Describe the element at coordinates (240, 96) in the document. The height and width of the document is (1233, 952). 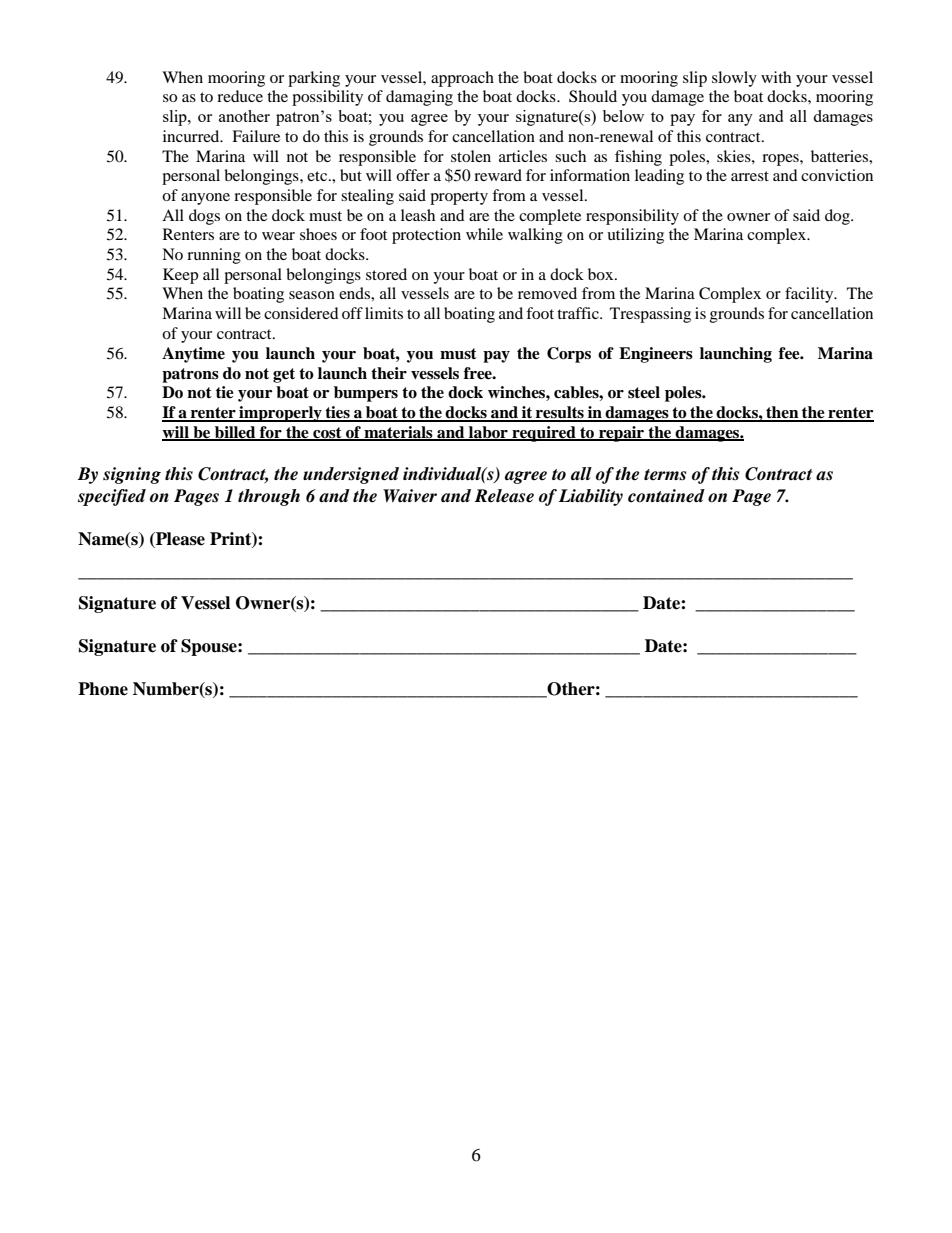
I see `reduce` at that location.
